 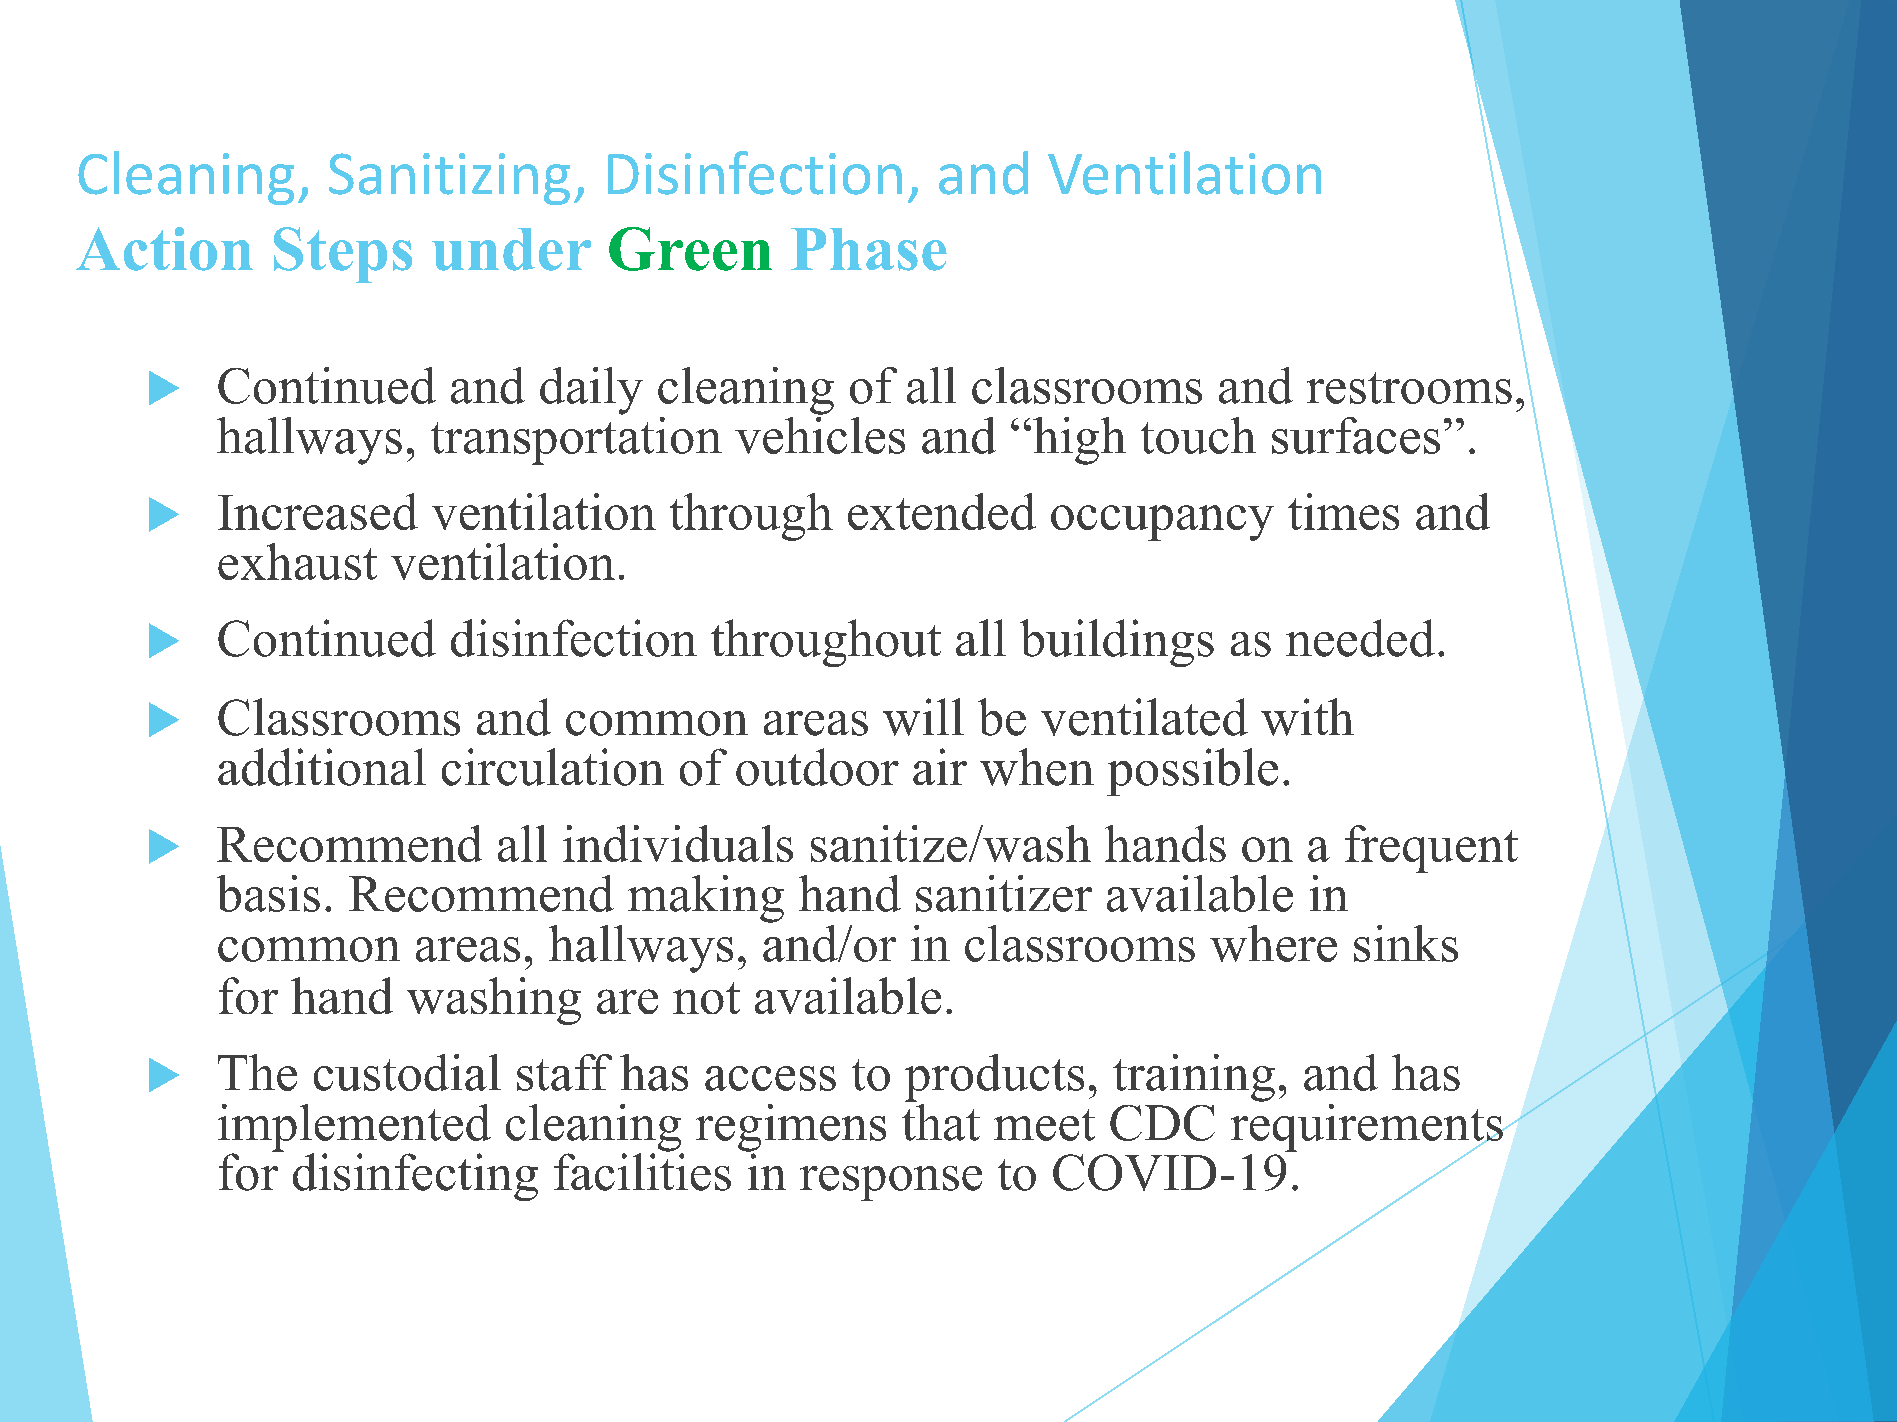 I want to click on restrooms, so click(x=1409, y=388).
